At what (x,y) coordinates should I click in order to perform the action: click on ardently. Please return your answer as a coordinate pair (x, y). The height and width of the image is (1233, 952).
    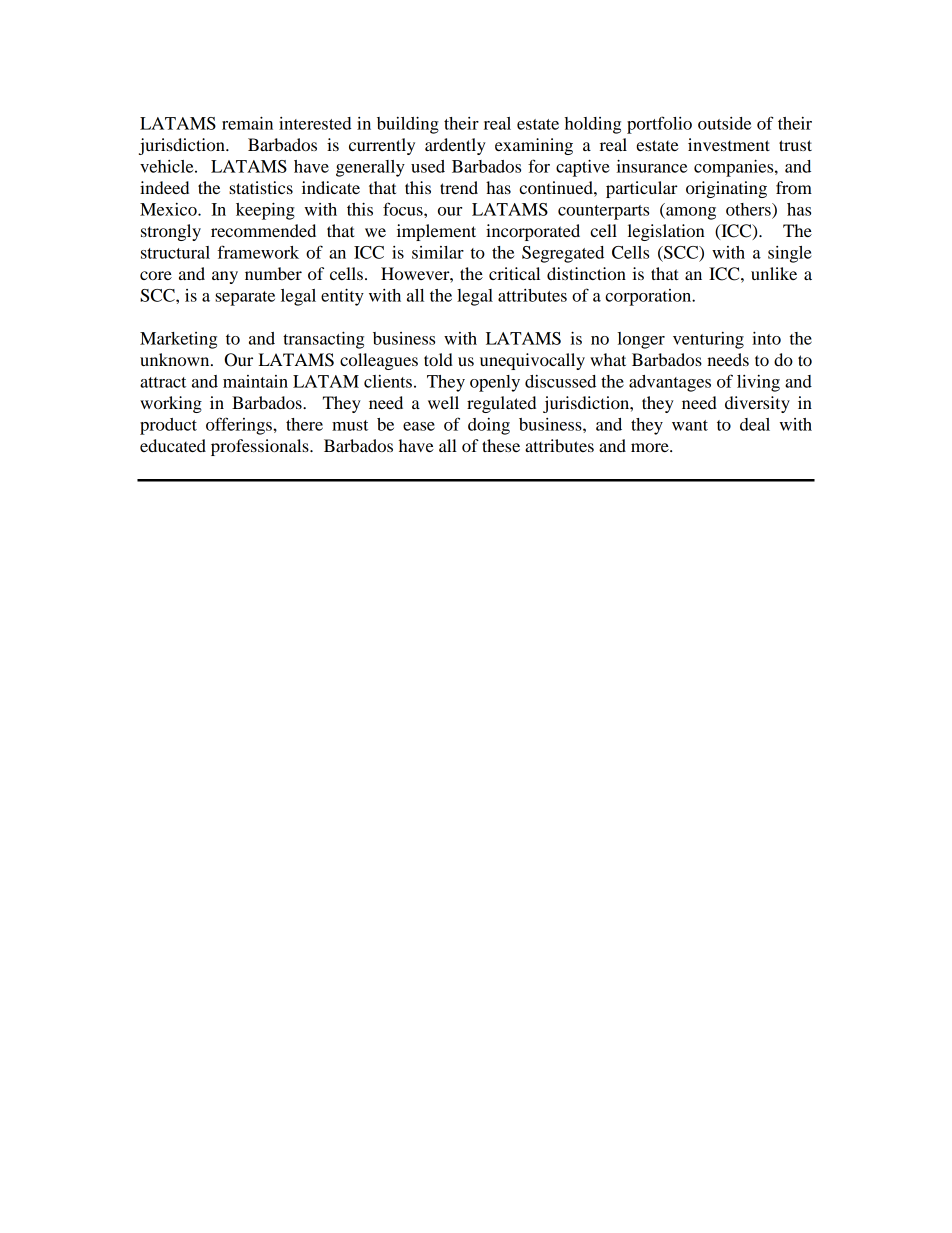
    Looking at the image, I should click on (455, 146).
